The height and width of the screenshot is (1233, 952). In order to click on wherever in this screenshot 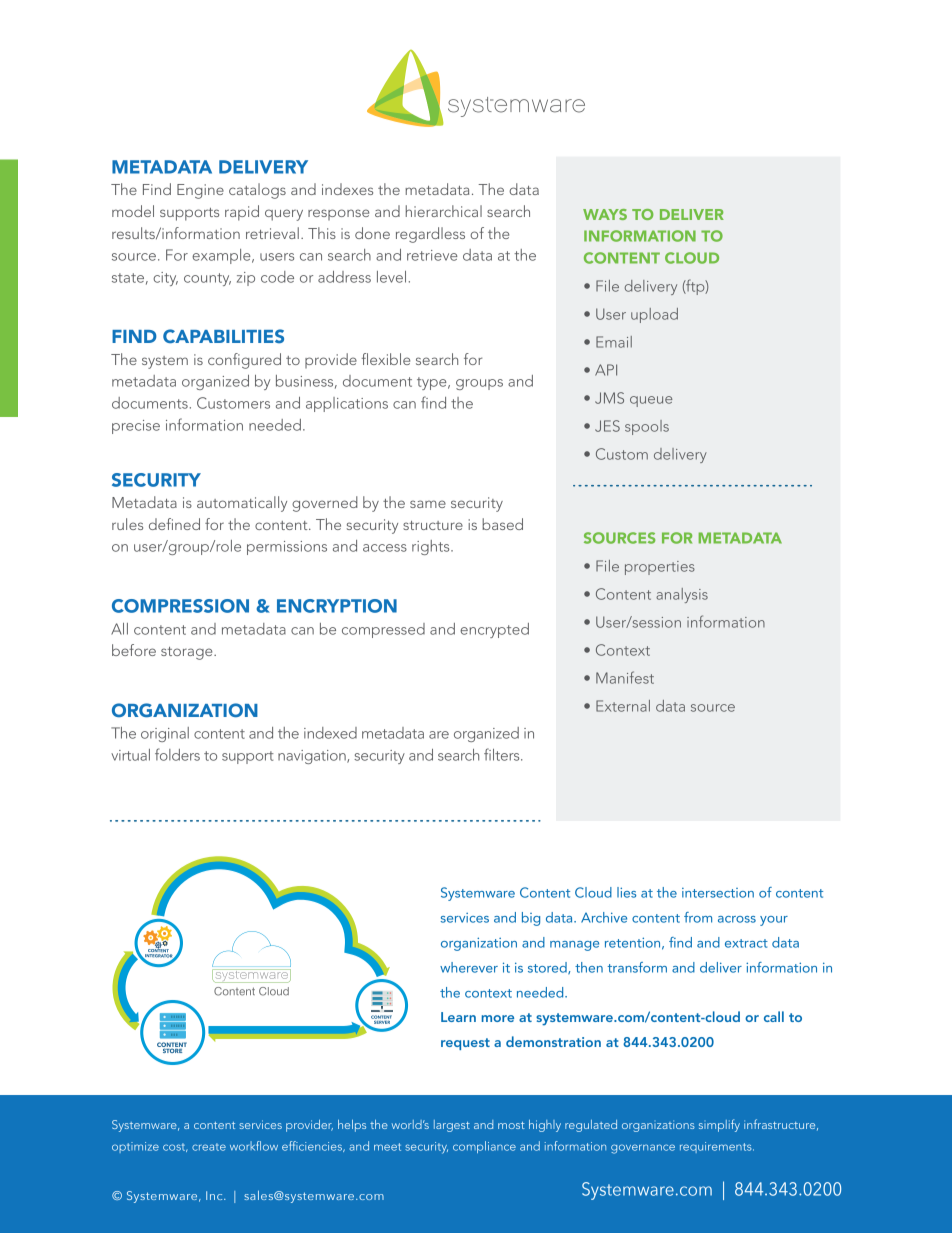, I will do `click(469, 967)`.
